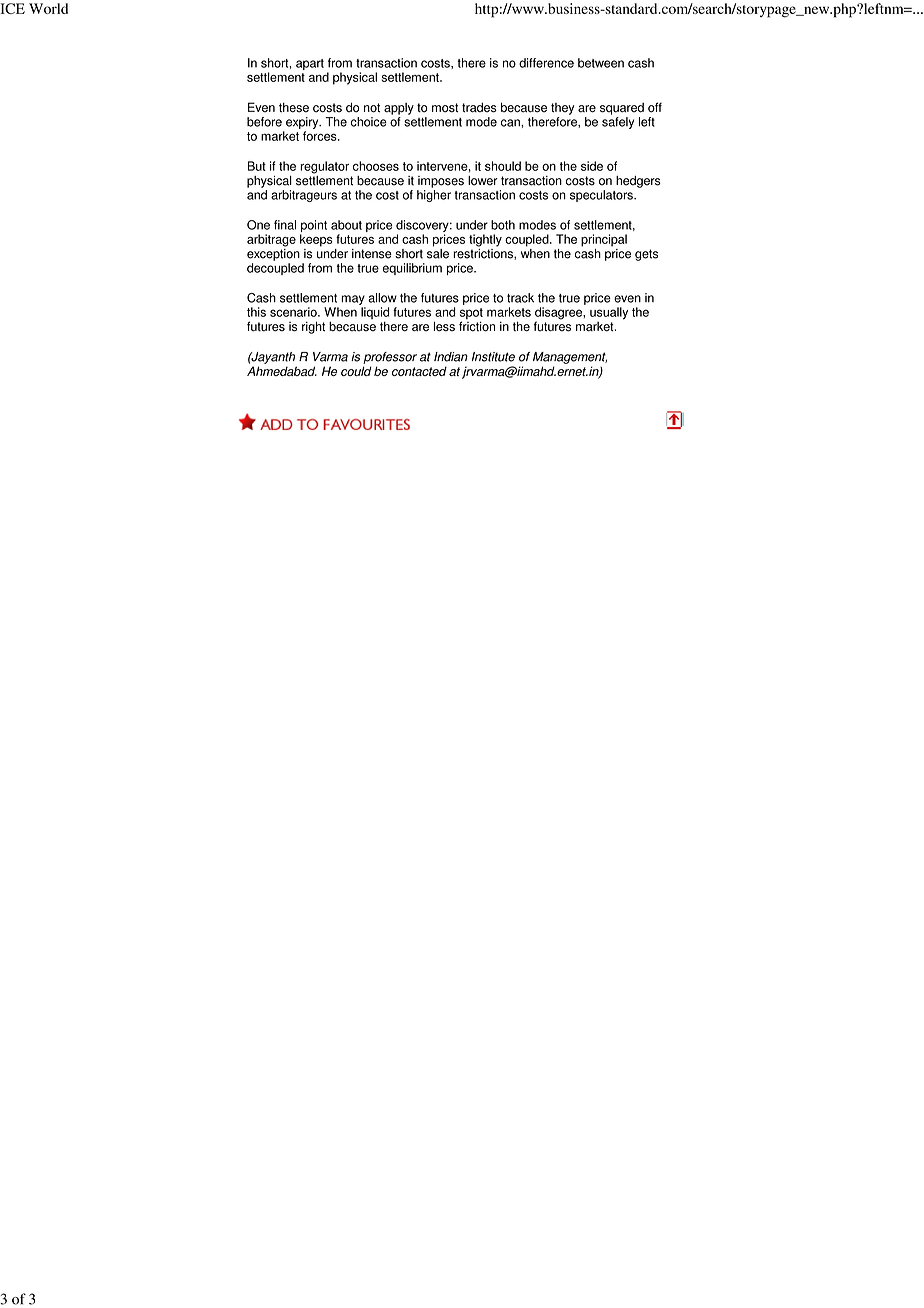 This screenshot has width=924, height=1308. I want to click on between, so click(601, 63).
